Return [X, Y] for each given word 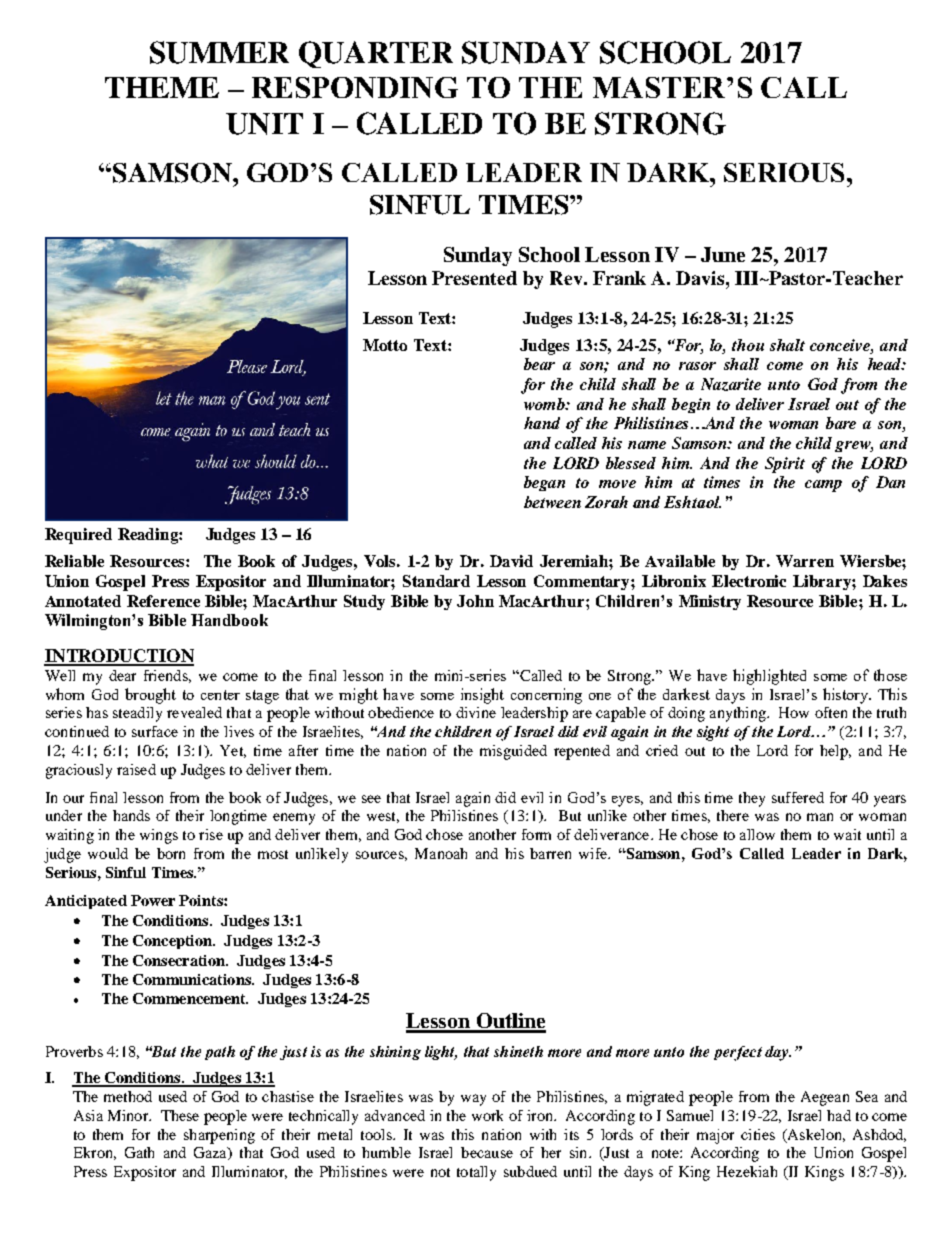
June [723, 254]
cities [758, 1134]
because [487, 1152]
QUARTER [376, 54]
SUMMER [219, 52]
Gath [139, 1152]
